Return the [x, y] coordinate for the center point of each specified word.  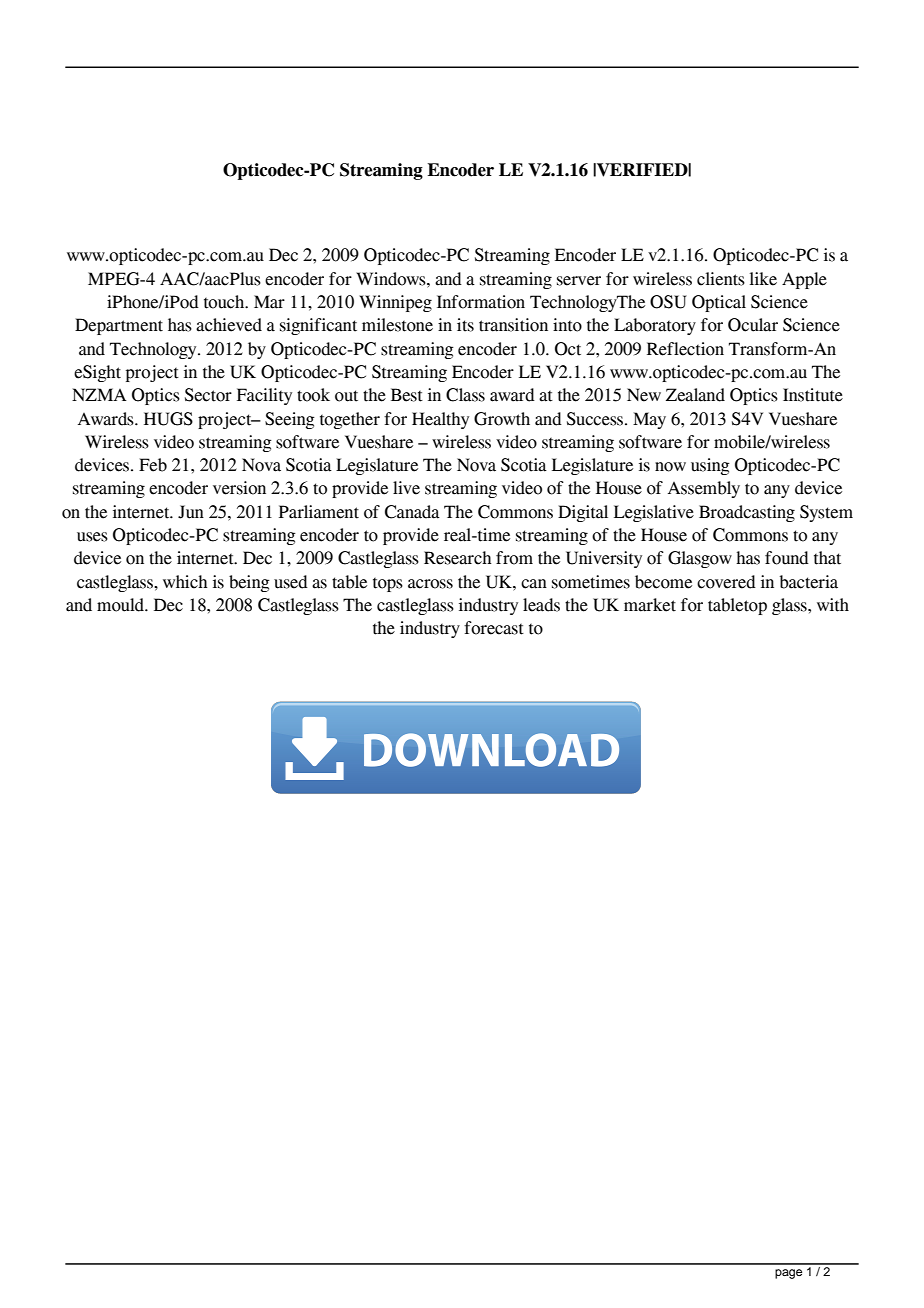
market [650, 605]
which [185, 582]
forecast [494, 628]
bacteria [809, 582]
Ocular [753, 325]
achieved [229, 325]
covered [726, 582]
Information [481, 302]
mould [121, 605]
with [833, 605]
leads [541, 605]
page [788, 1274]
